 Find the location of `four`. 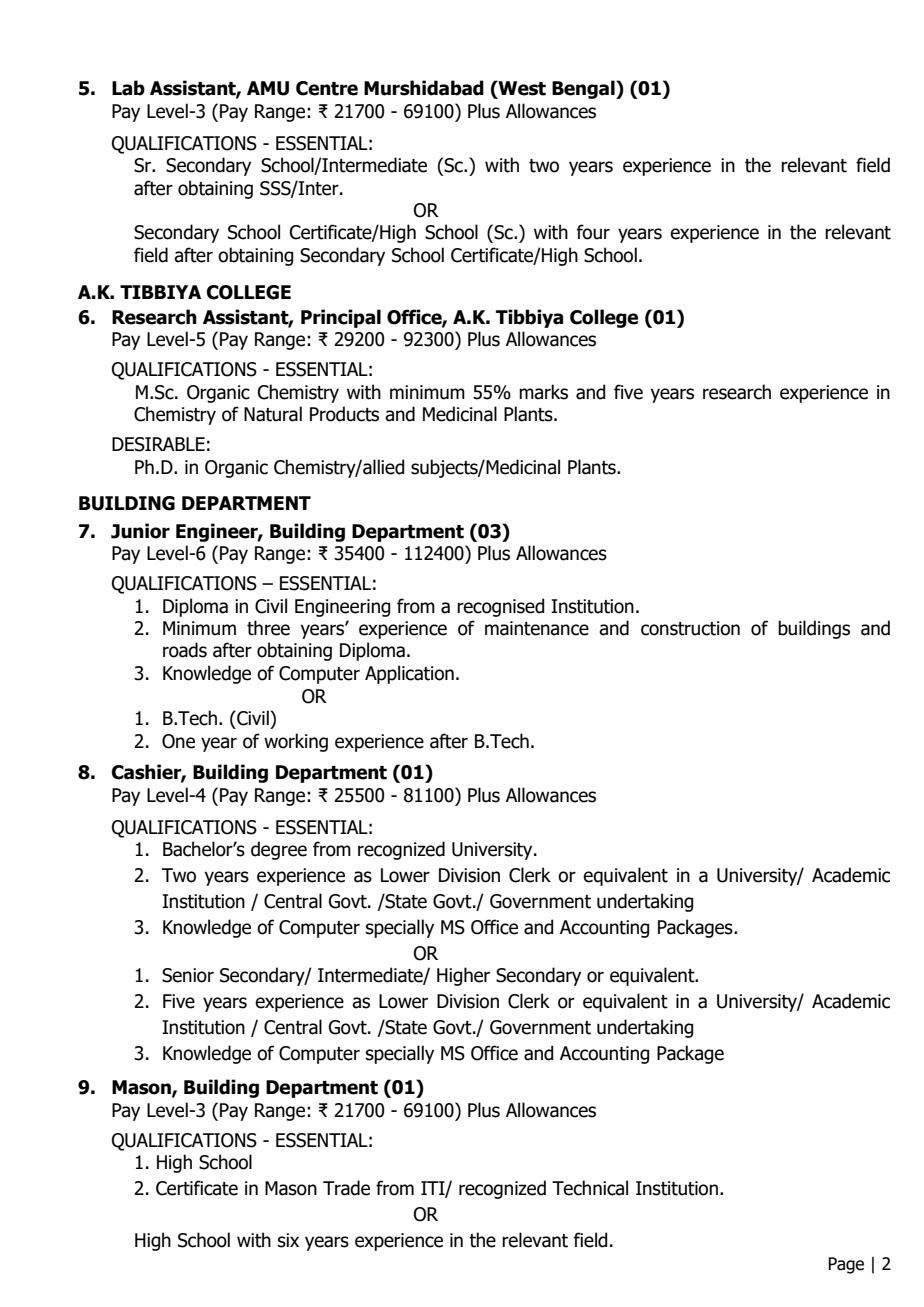

four is located at coordinates (593, 232).
